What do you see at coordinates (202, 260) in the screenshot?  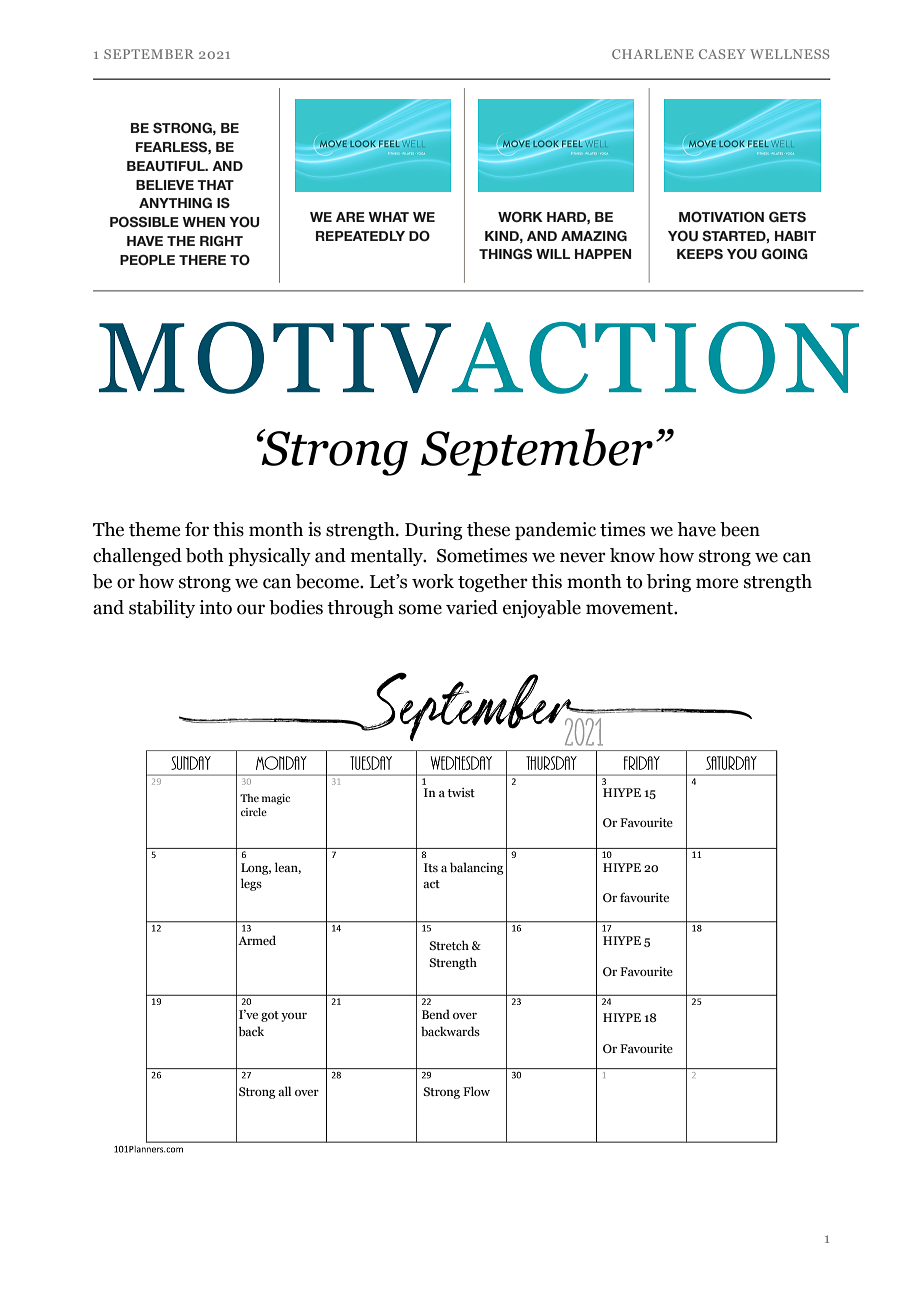 I see `THERE` at bounding box center [202, 260].
